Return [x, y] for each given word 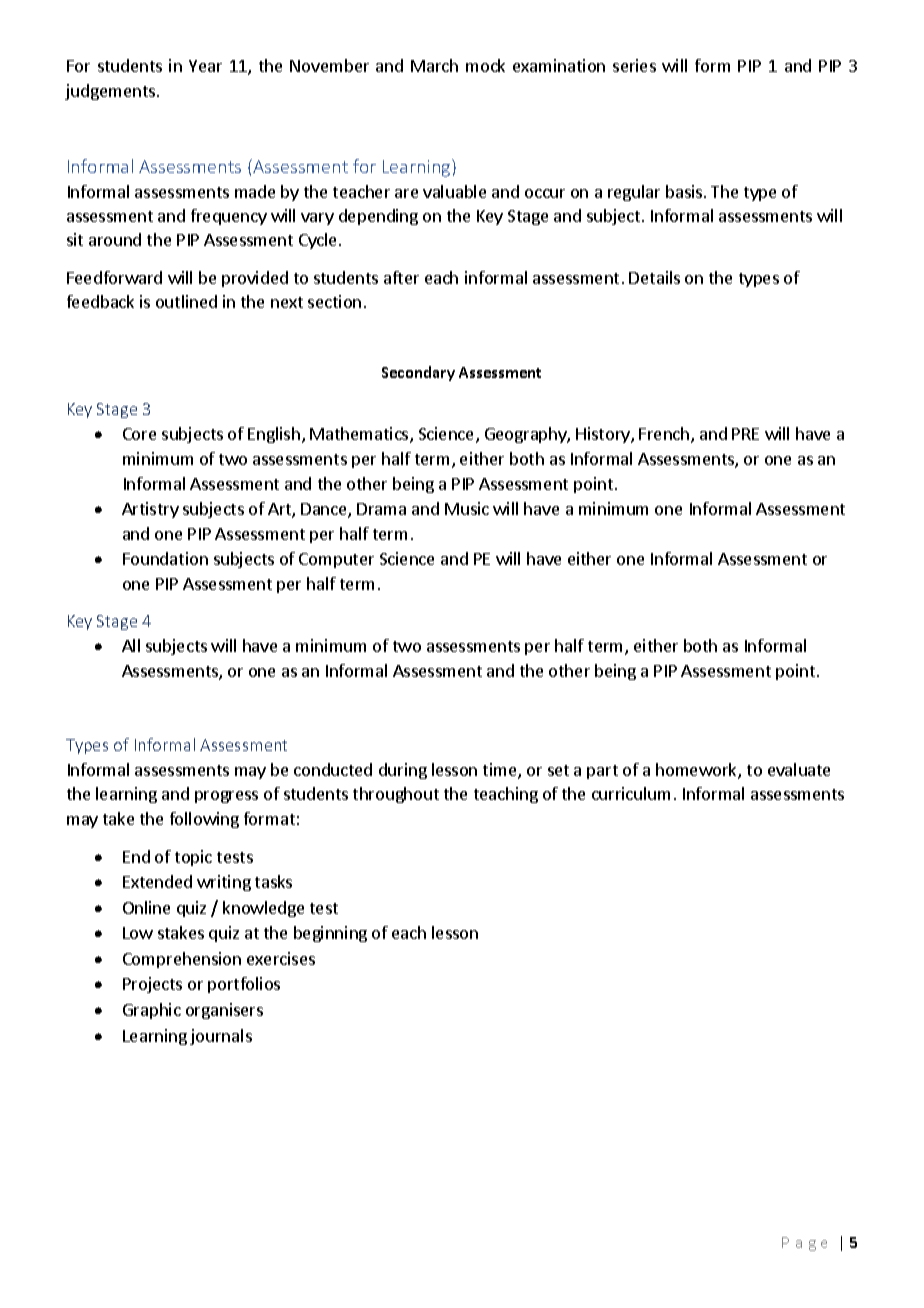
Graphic [152, 1011]
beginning [330, 934]
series [634, 65]
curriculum [631, 793]
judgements [111, 92]
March [434, 65]
